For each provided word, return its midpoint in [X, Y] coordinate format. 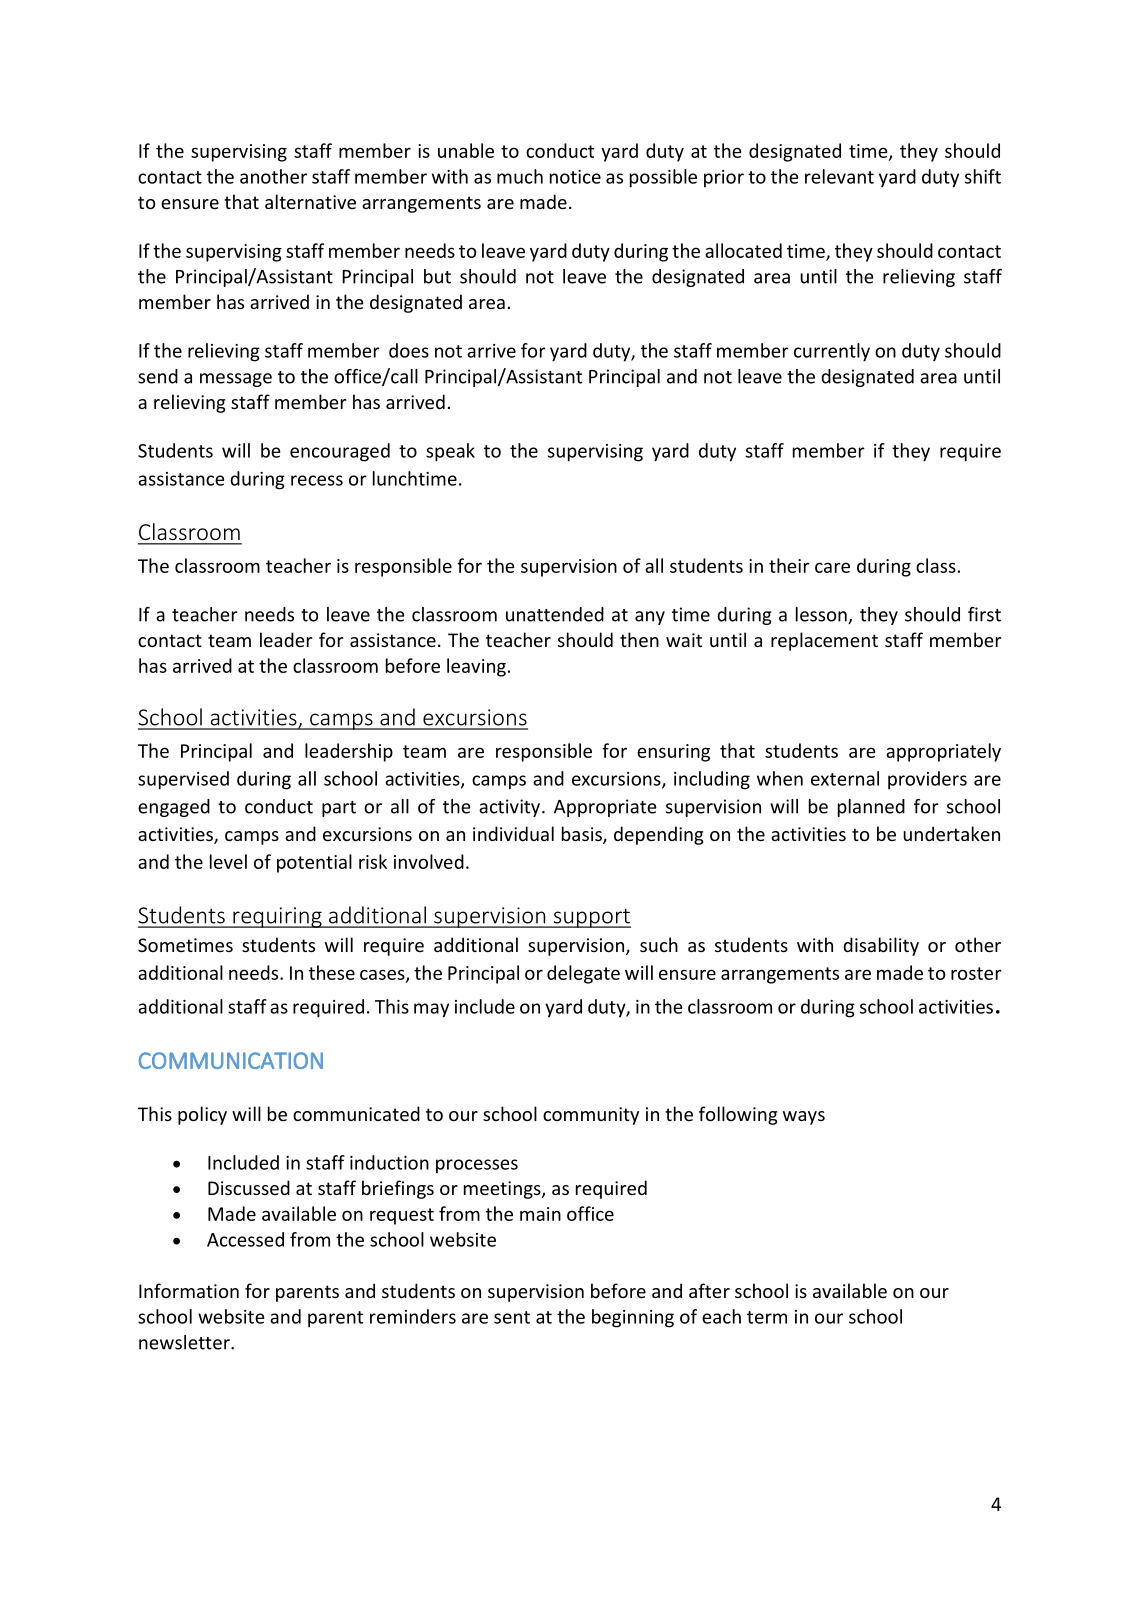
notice [575, 177]
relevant [839, 176]
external [845, 778]
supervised [183, 780]
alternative [310, 201]
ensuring [673, 753]
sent [512, 1317]
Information [189, 1290]
